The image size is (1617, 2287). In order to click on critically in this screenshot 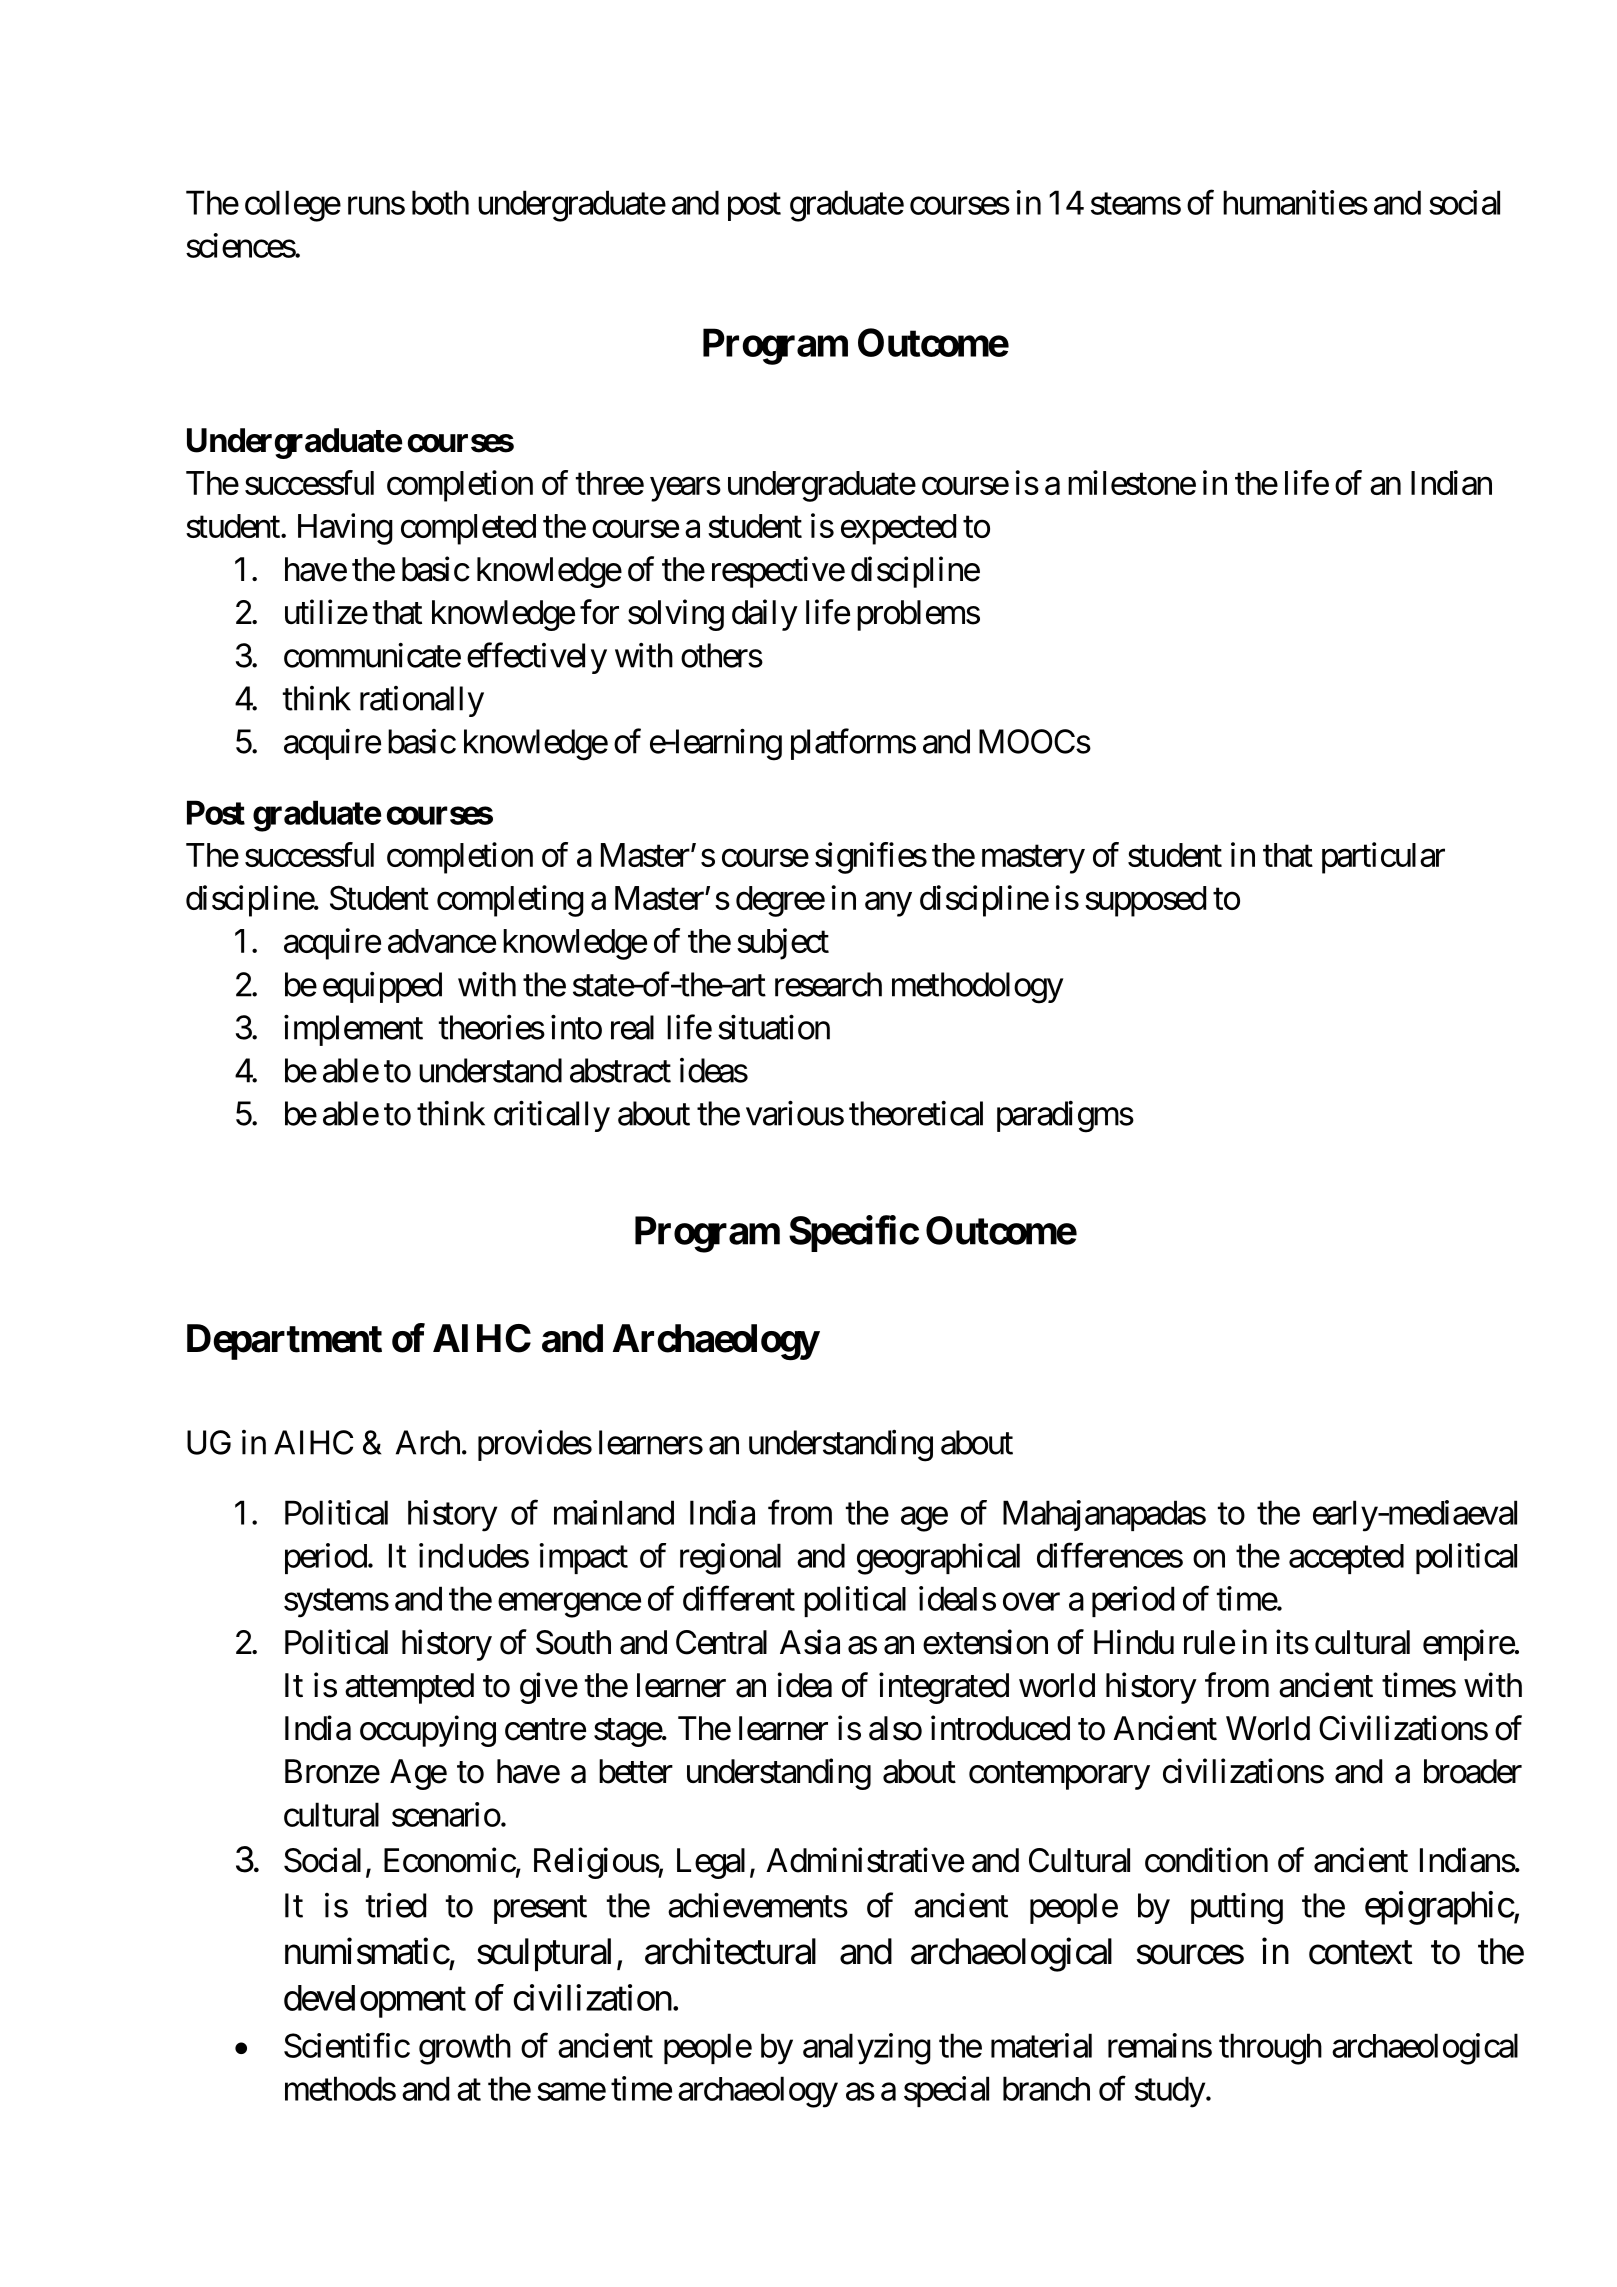, I will do `click(552, 1116)`.
